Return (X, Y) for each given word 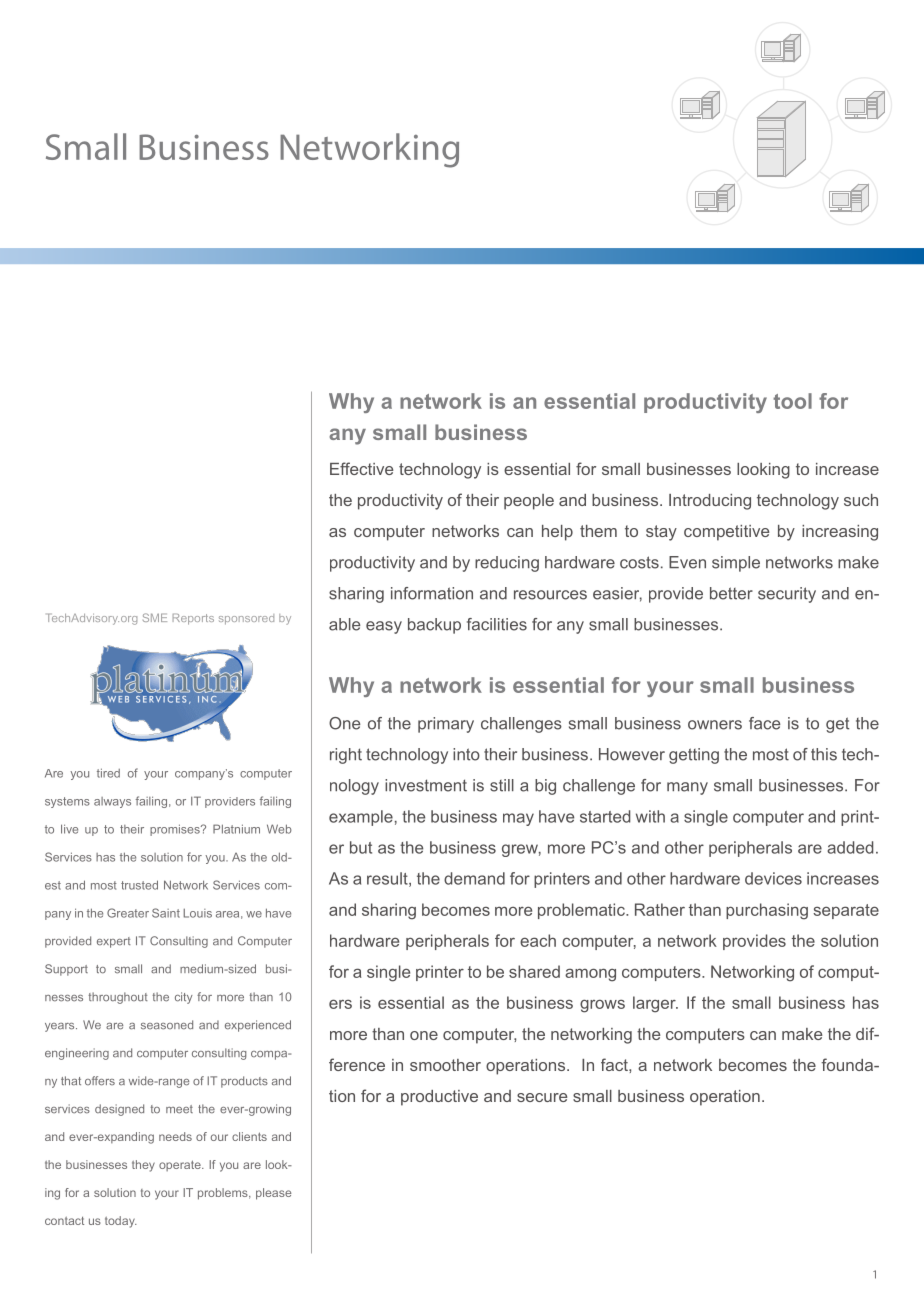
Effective (361, 468)
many (687, 788)
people (529, 502)
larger (655, 1004)
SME (155, 617)
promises (176, 830)
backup (434, 626)
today (121, 1222)
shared (534, 971)
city (184, 998)
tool (792, 401)
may (518, 819)
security (787, 595)
